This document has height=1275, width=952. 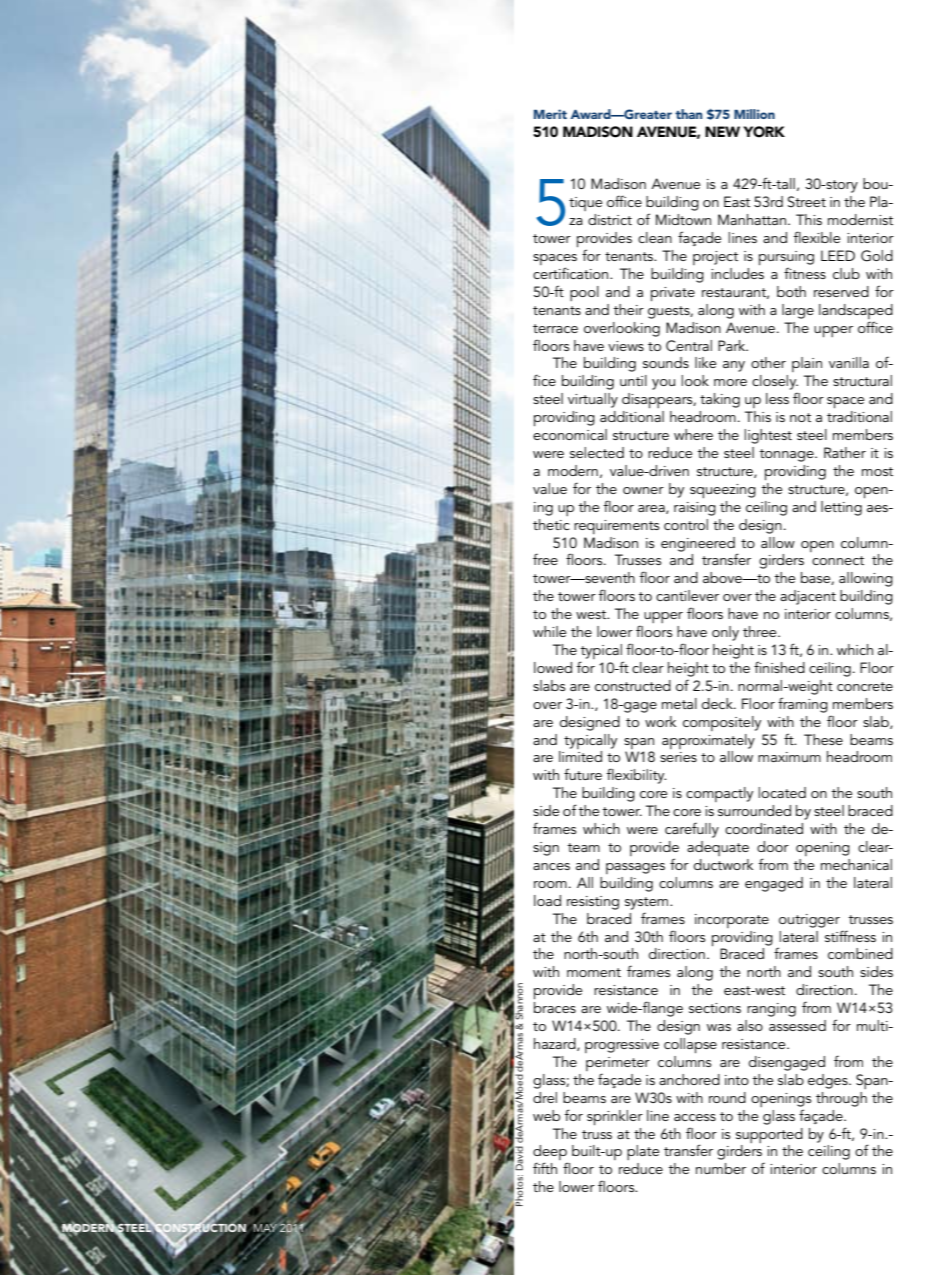 What do you see at coordinates (856, 864) in the document?
I see `mechanical` at bounding box center [856, 864].
